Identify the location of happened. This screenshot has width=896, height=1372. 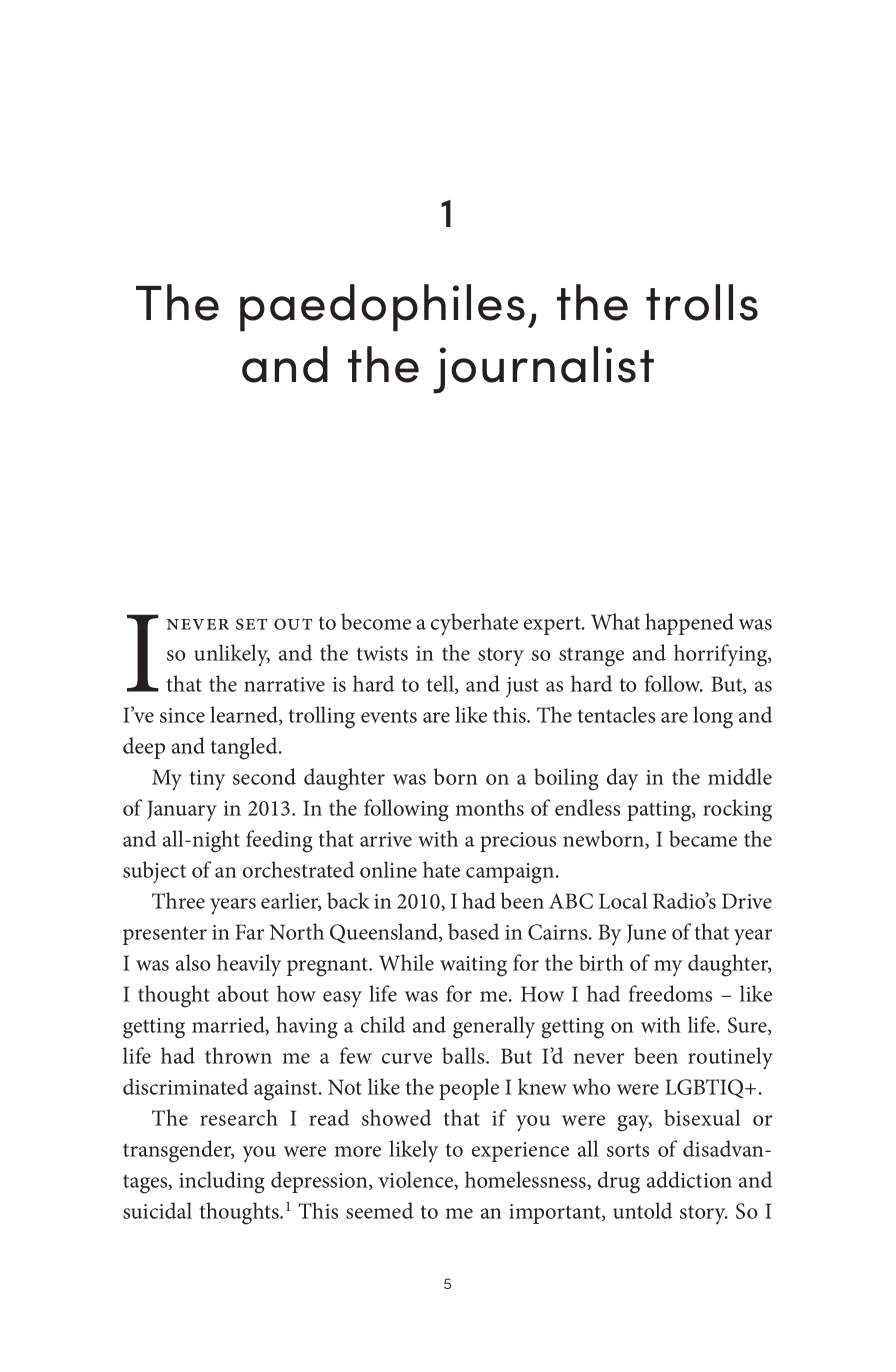
(689, 624).
